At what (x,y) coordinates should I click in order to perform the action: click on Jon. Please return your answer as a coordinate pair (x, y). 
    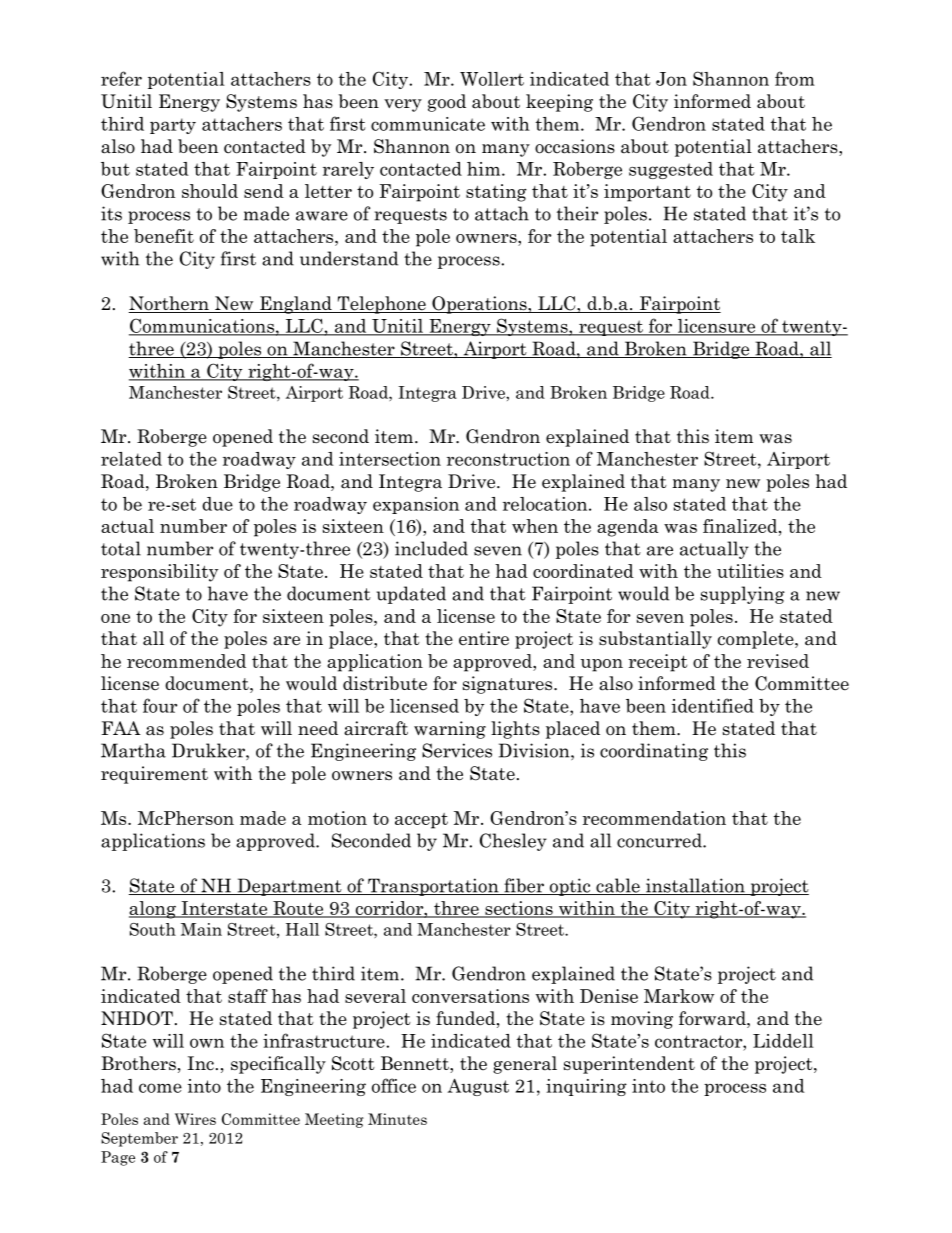
    Looking at the image, I should click on (671, 79).
